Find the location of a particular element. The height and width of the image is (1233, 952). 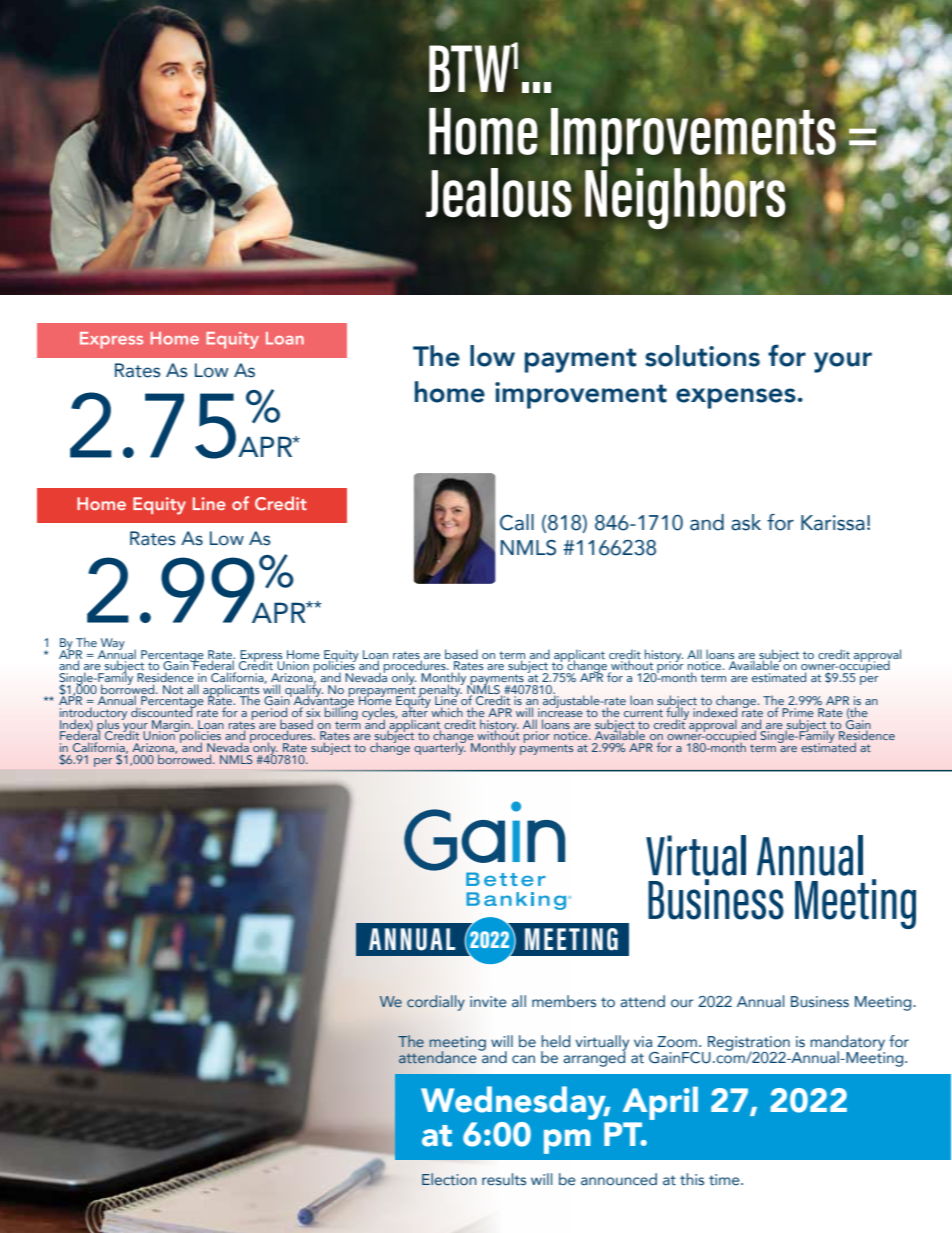

Election is located at coordinates (449, 1179).
